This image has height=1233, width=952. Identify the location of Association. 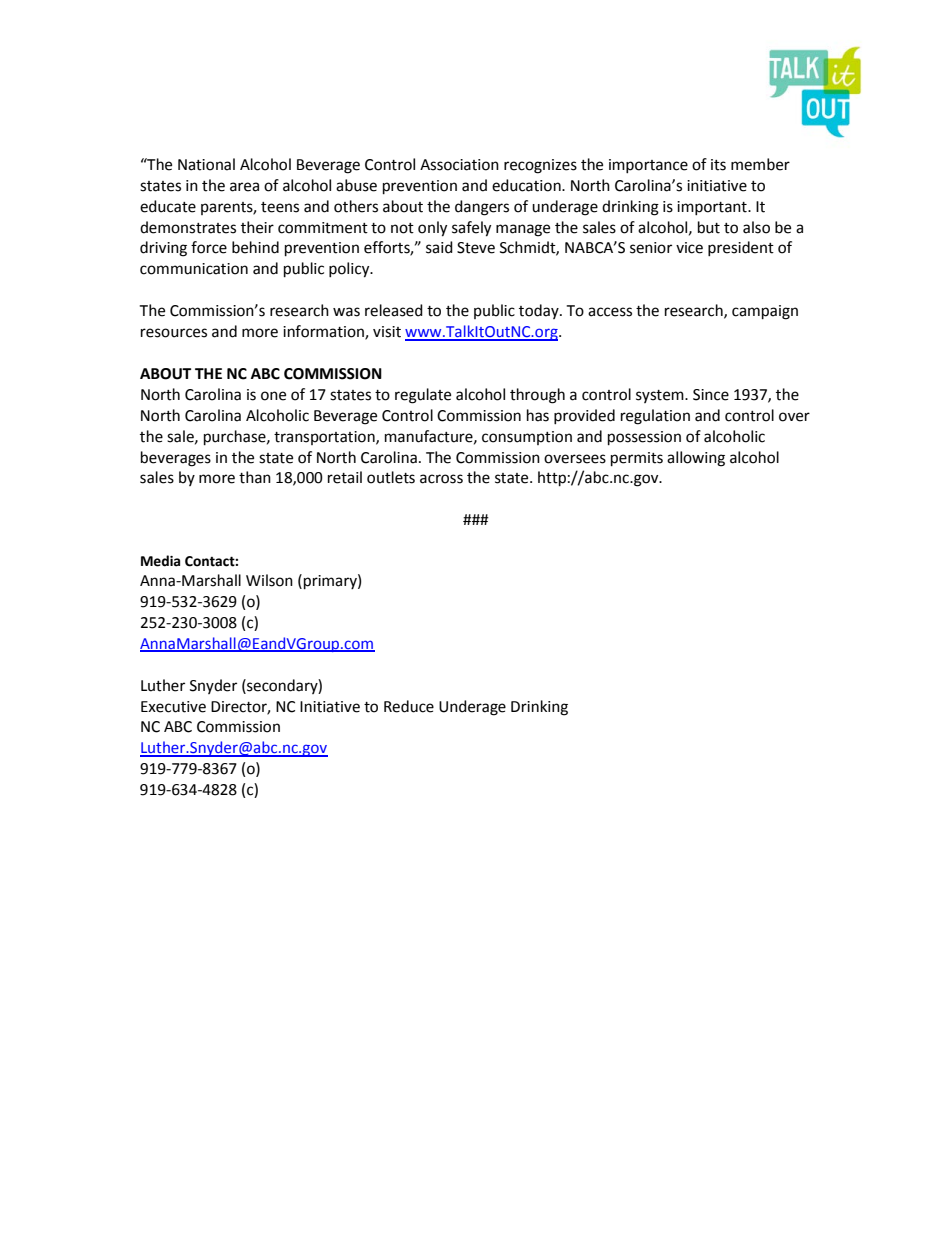
(459, 165).
